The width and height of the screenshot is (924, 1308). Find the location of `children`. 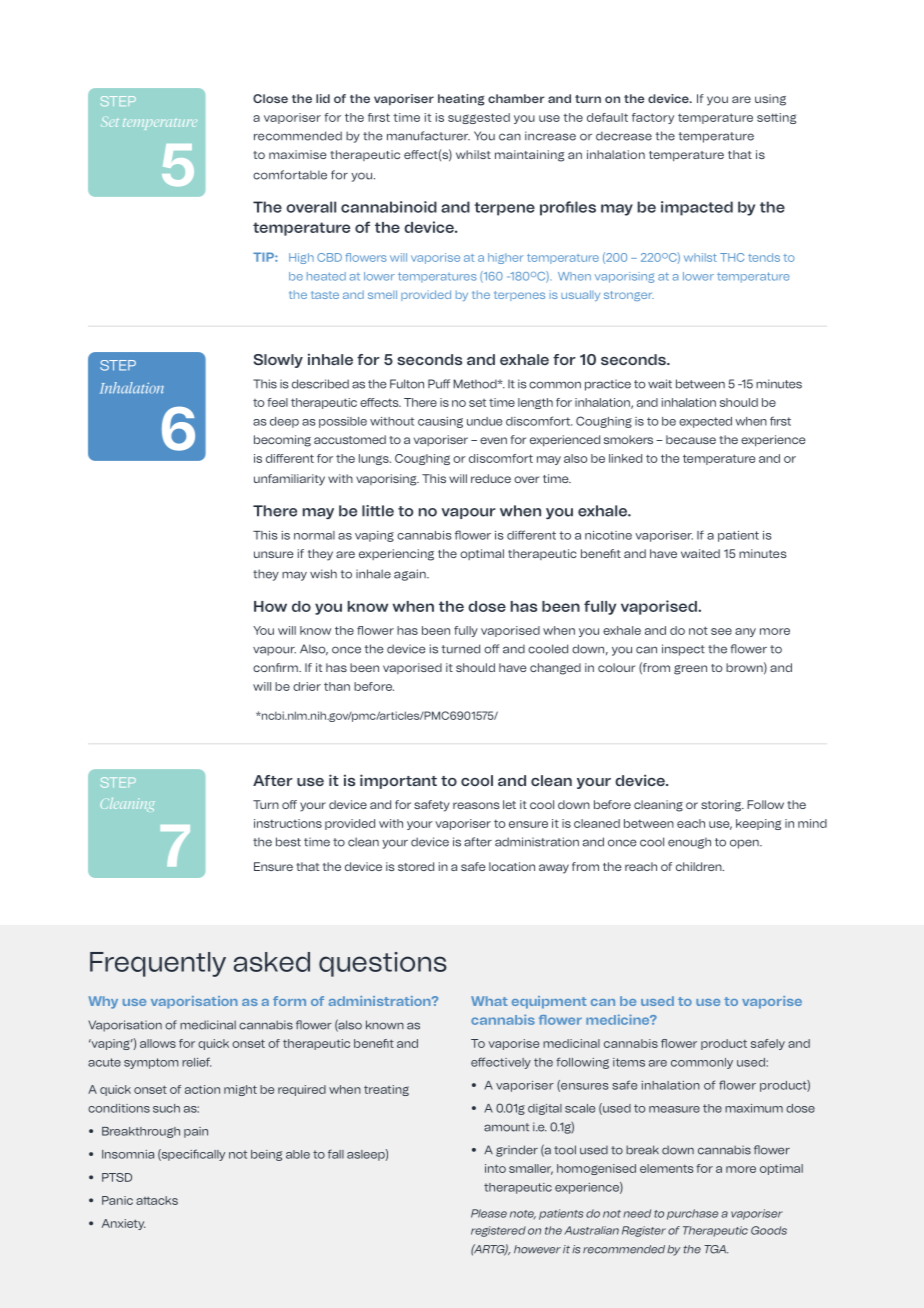

children is located at coordinates (700, 866).
